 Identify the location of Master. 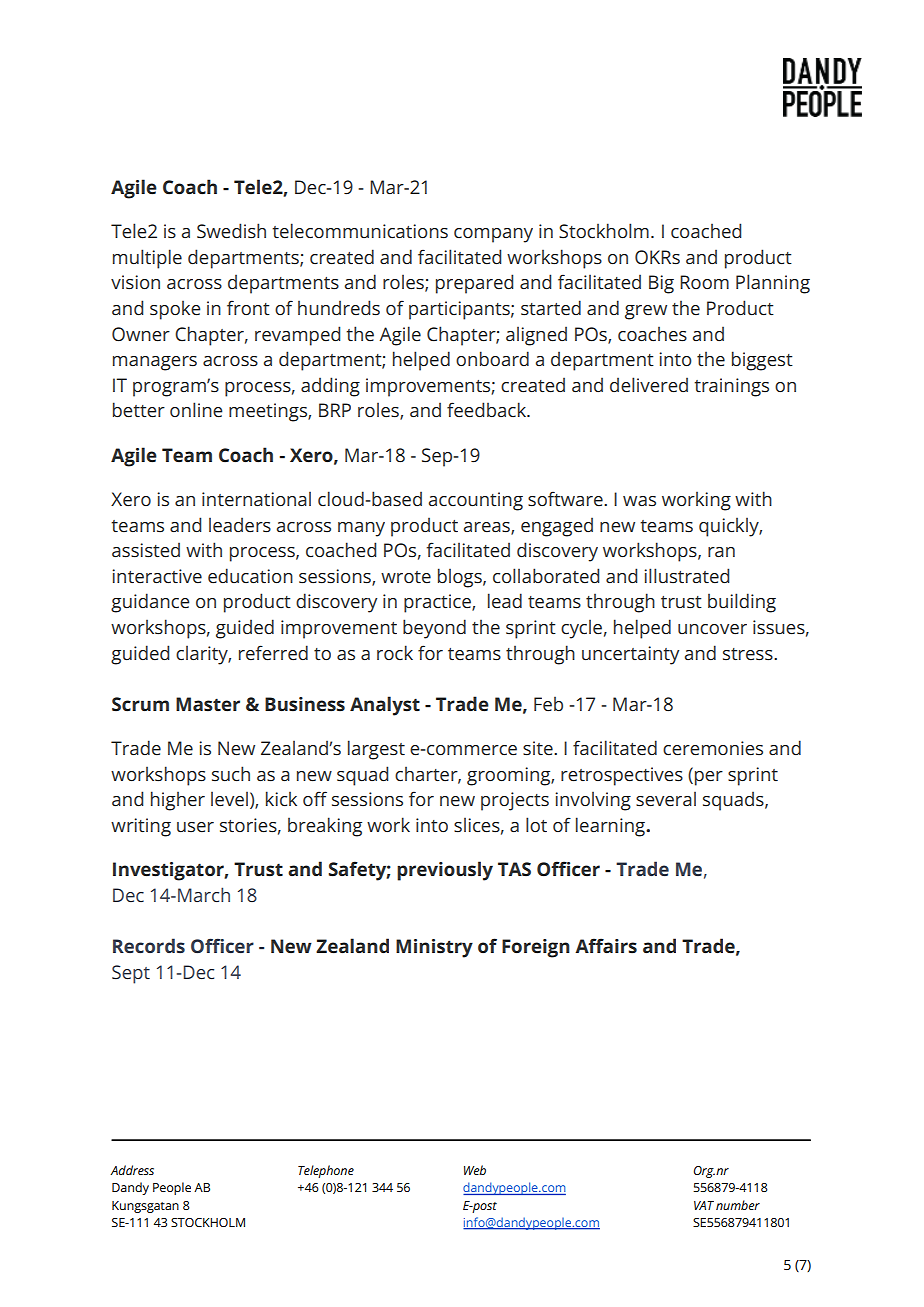
(208, 704).
